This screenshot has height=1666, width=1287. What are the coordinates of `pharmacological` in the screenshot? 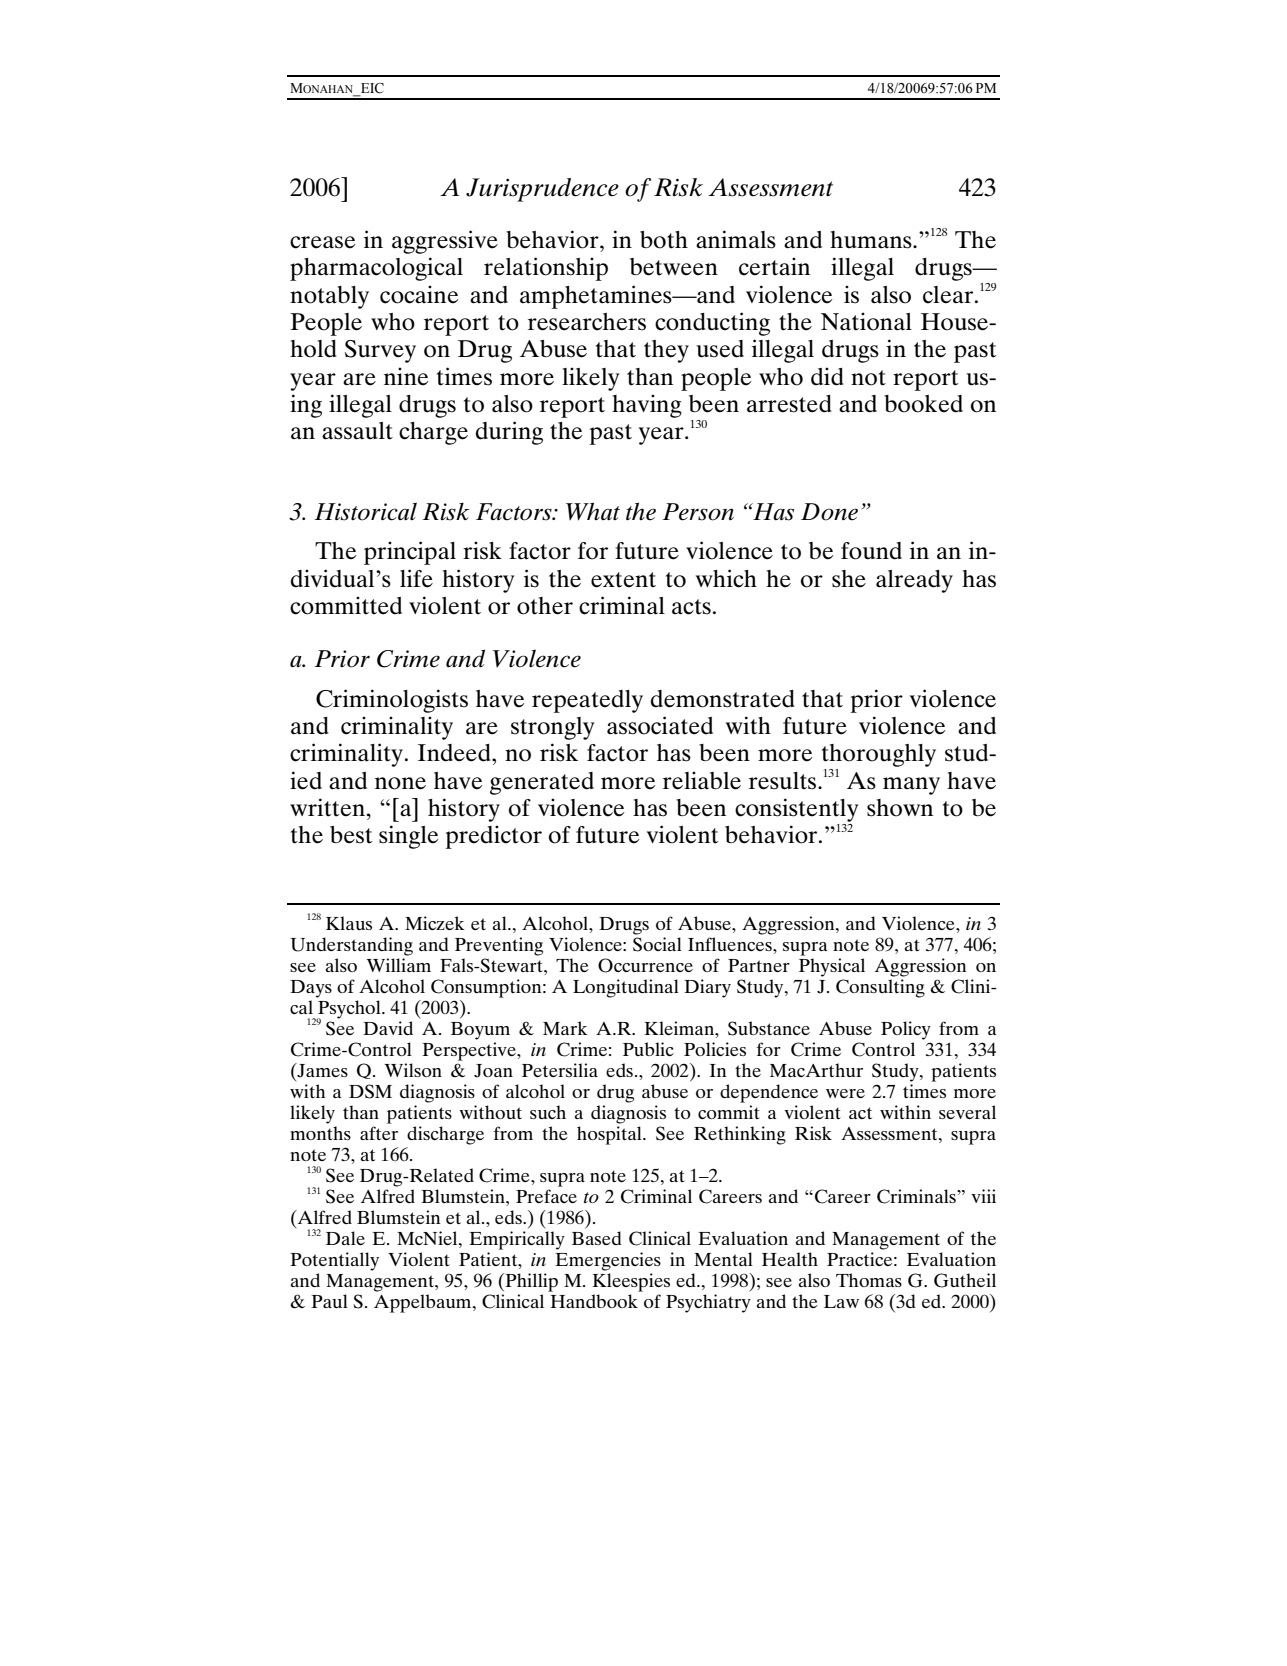 It's located at (376, 269).
